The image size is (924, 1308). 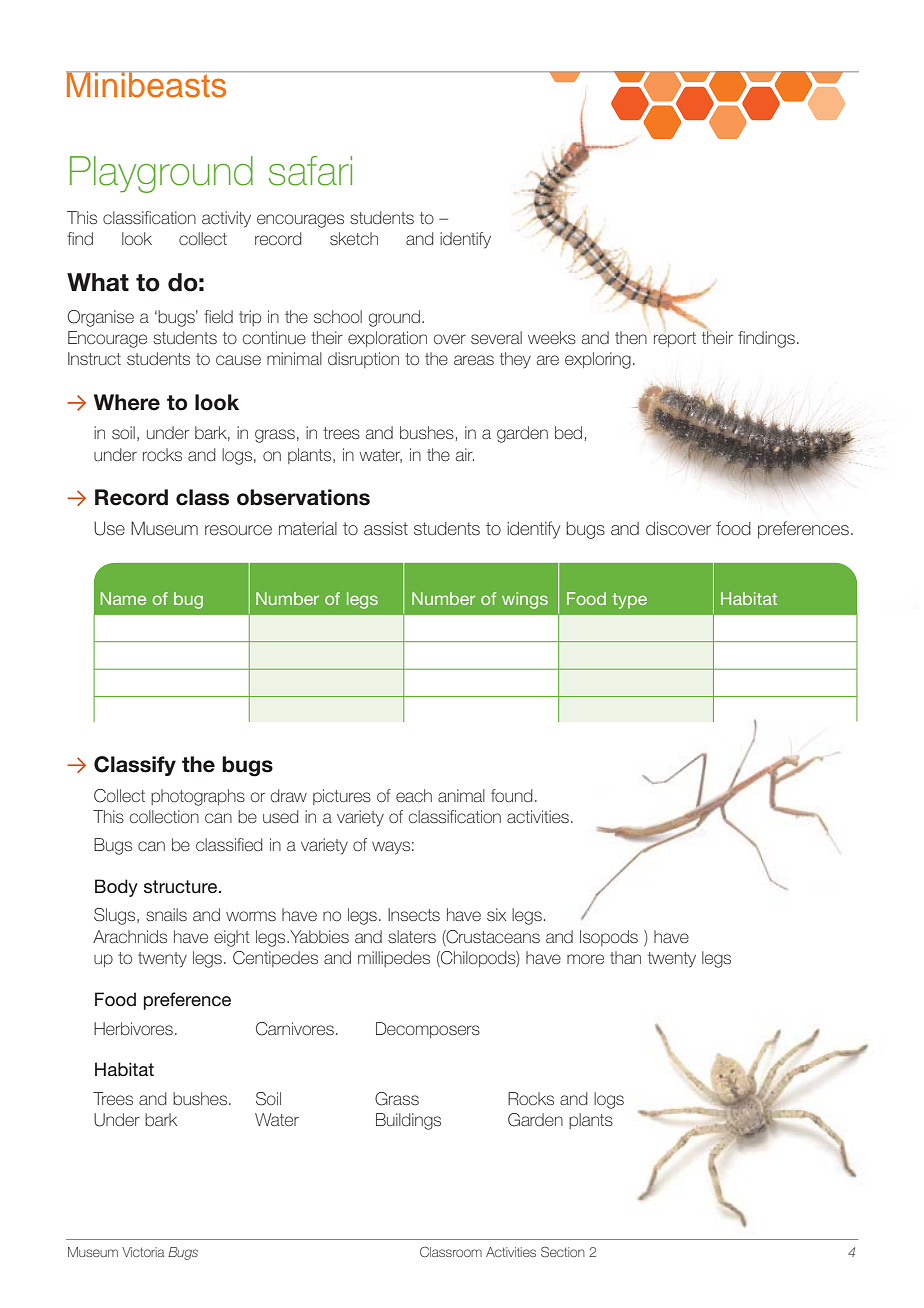 I want to click on then, so click(x=631, y=337).
